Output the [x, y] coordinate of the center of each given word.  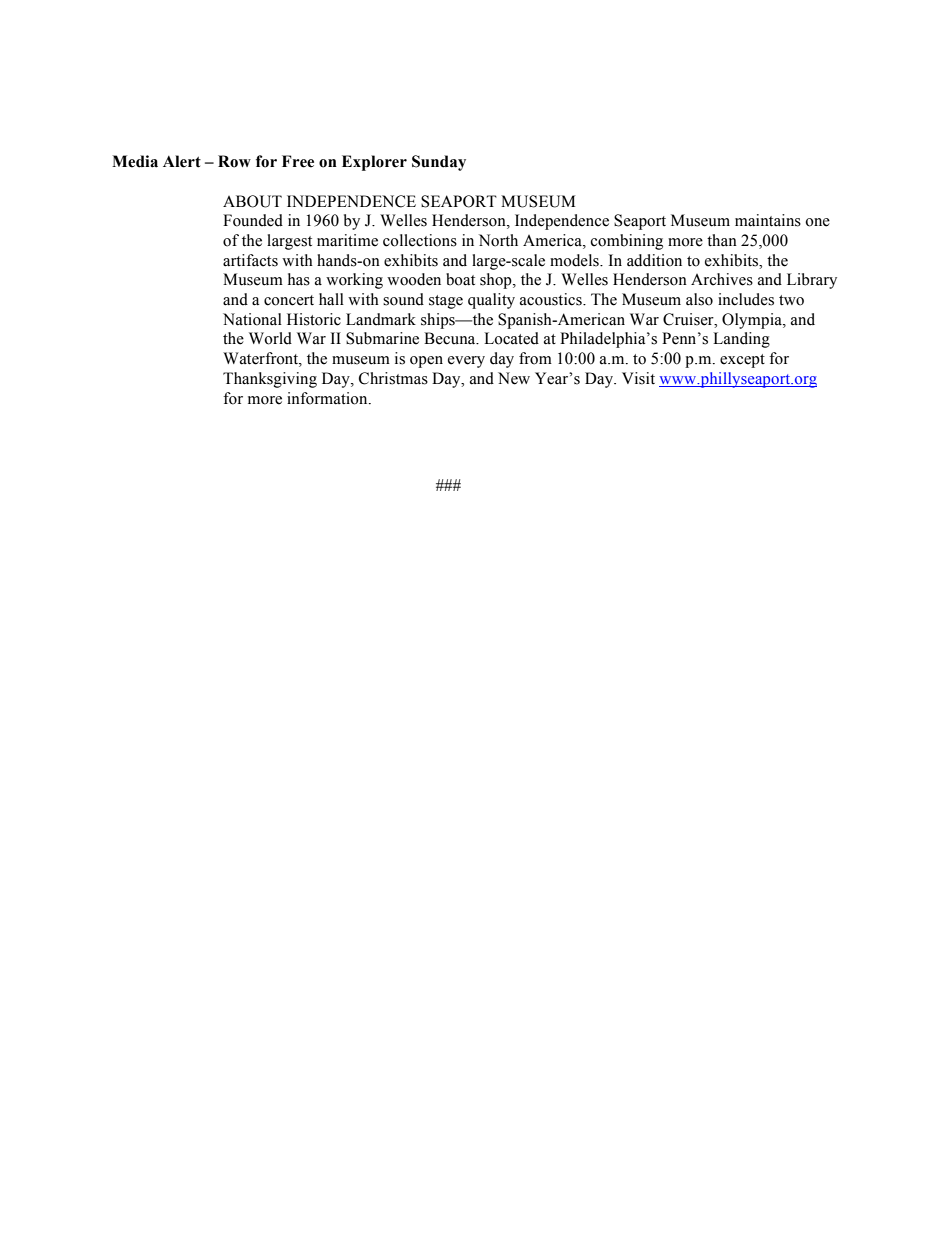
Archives [722, 279]
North [498, 240]
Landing [741, 340]
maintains [768, 220]
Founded [253, 220]
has [299, 279]
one [817, 222]
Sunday [439, 163]
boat [460, 279]
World [270, 338]
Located [511, 338]
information [328, 398]
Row [234, 161]
